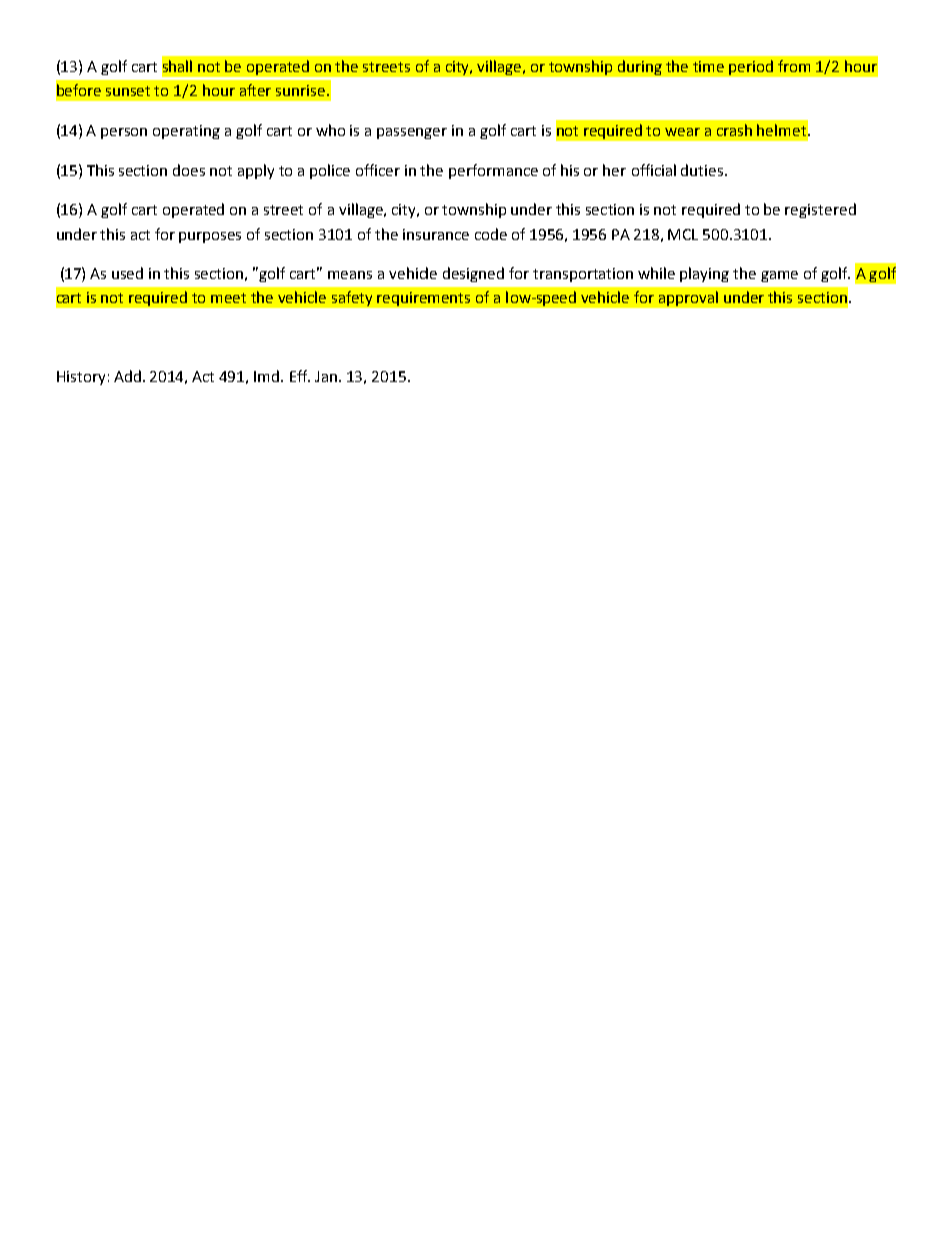 This screenshot has height=1233, width=952. What do you see at coordinates (186, 132) in the screenshot?
I see `operating` at bounding box center [186, 132].
